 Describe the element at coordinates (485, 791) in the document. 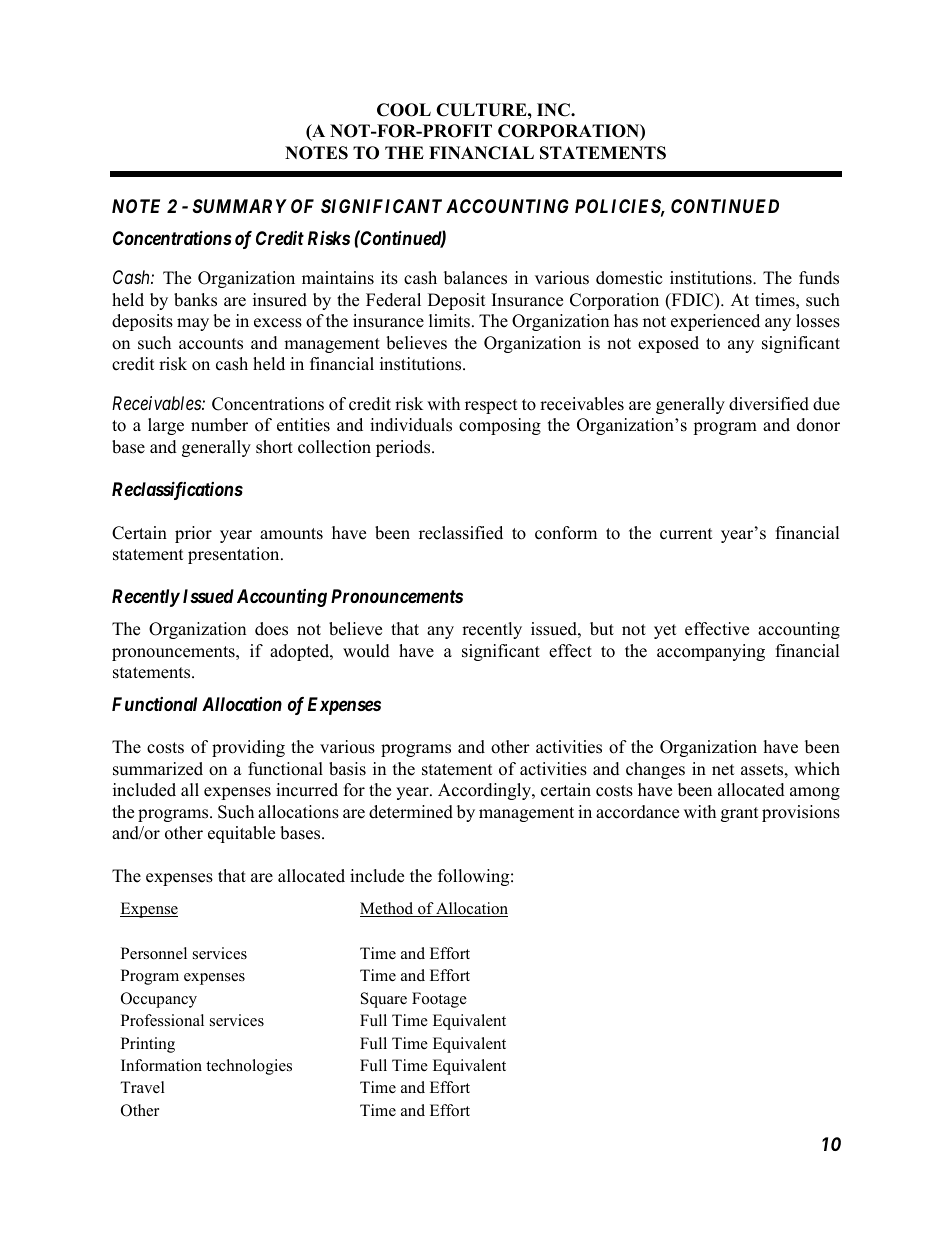

I see `Accordingly` at that location.
